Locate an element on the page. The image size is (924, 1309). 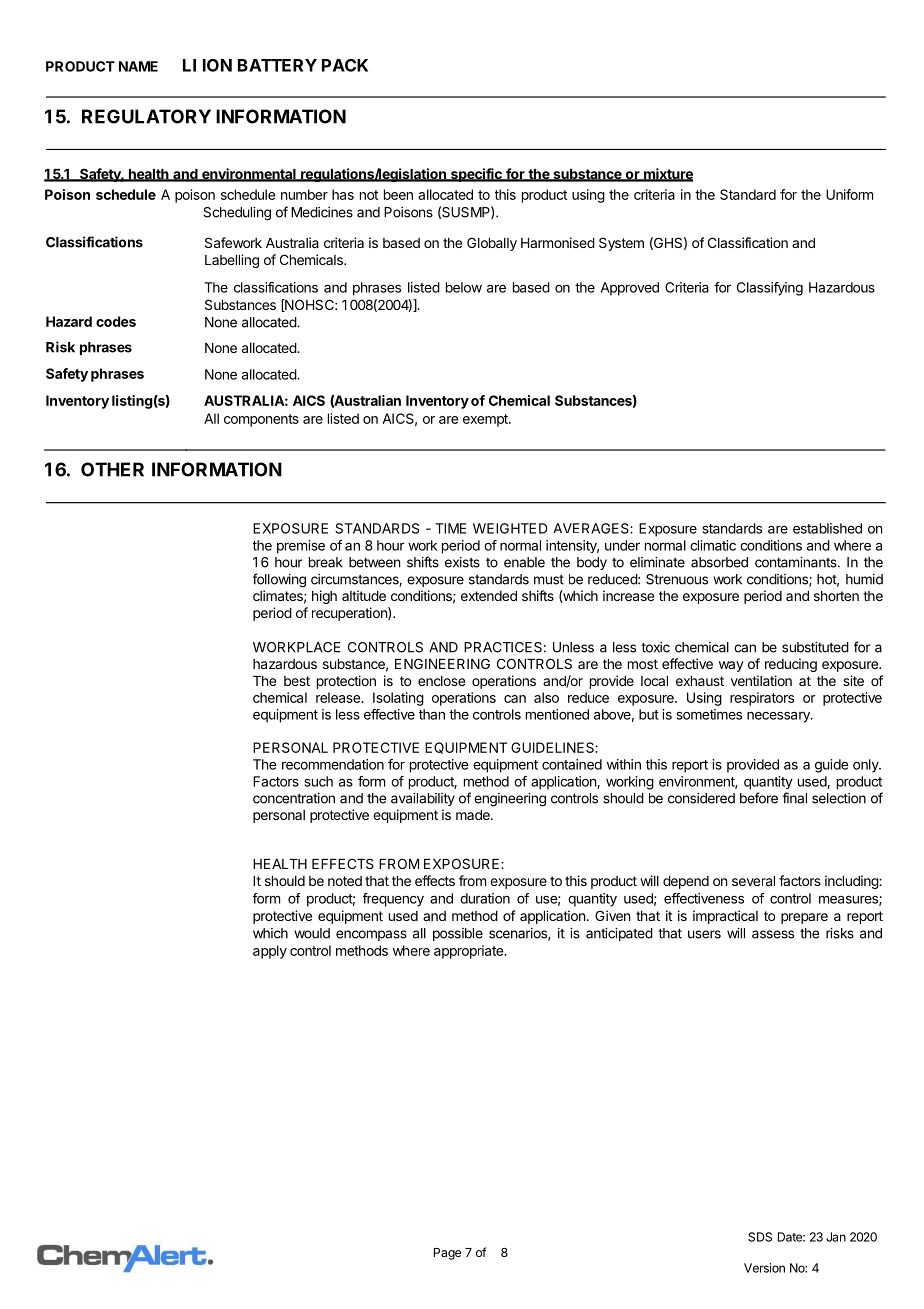
enclose is located at coordinates (441, 681).
